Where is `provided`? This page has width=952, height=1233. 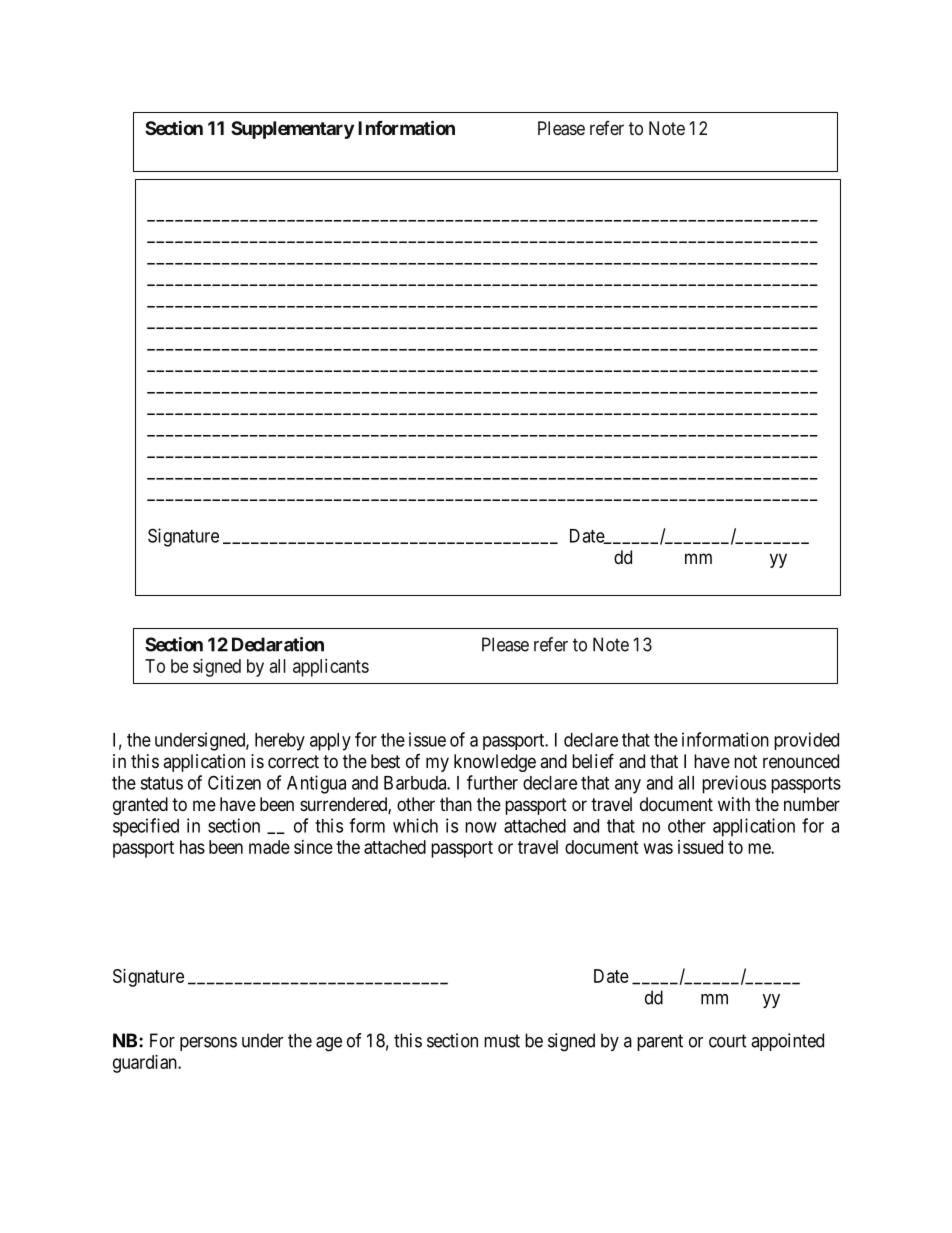
provided is located at coordinates (806, 741).
